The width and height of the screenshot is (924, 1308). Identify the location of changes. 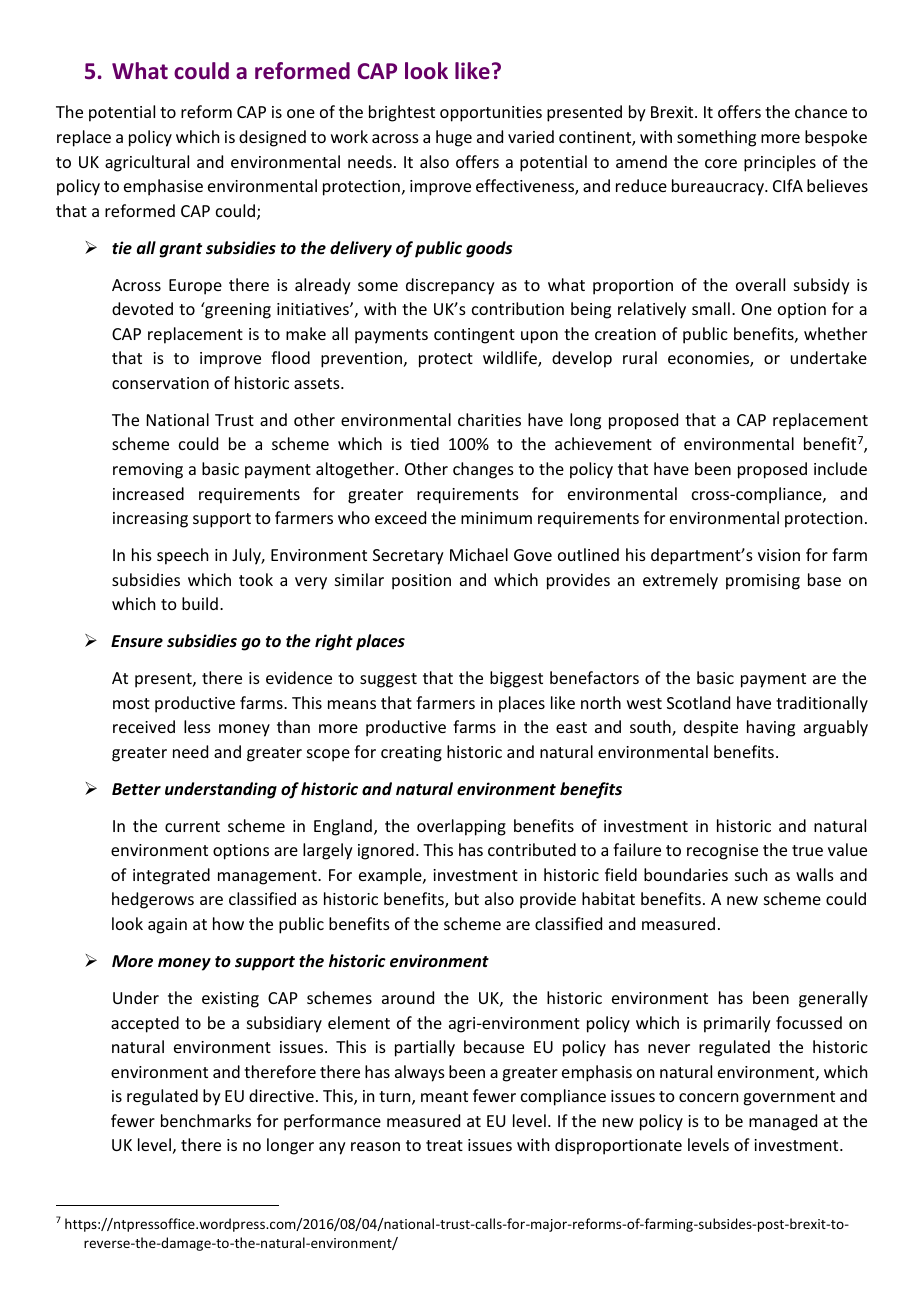
(483, 470).
